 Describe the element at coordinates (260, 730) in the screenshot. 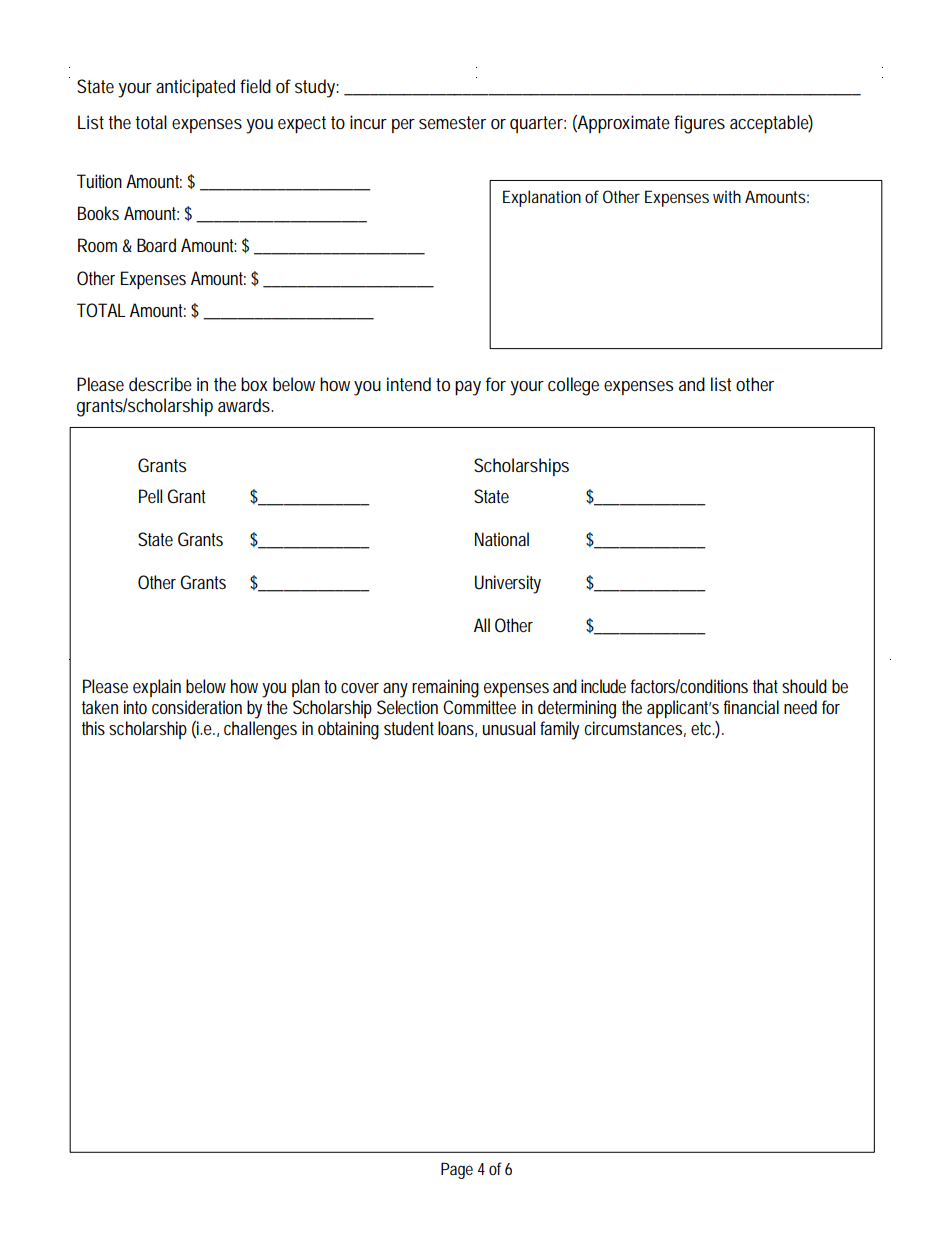

I see `challenges` at that location.
